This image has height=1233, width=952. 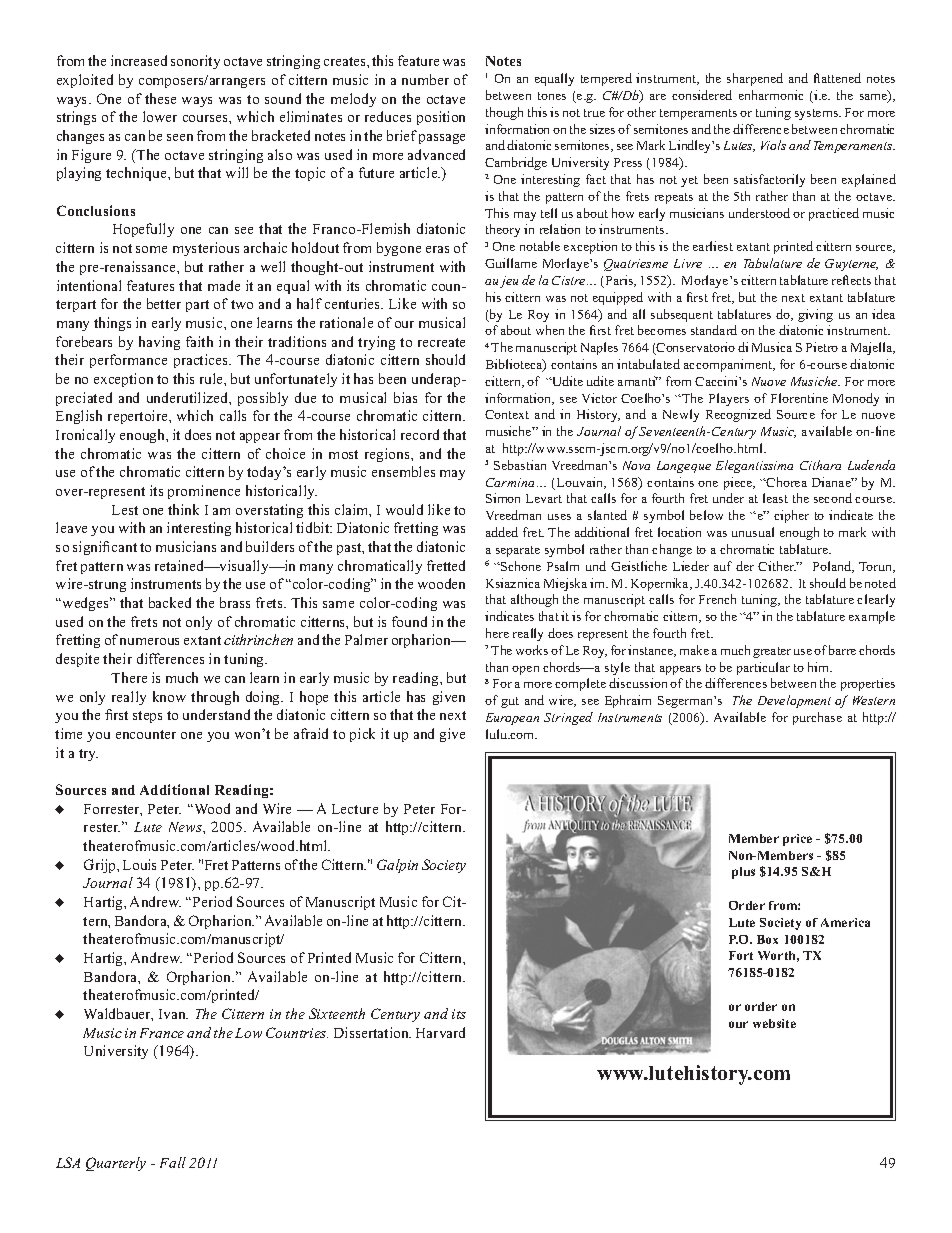 I want to click on Harvard, so click(x=440, y=1032).
